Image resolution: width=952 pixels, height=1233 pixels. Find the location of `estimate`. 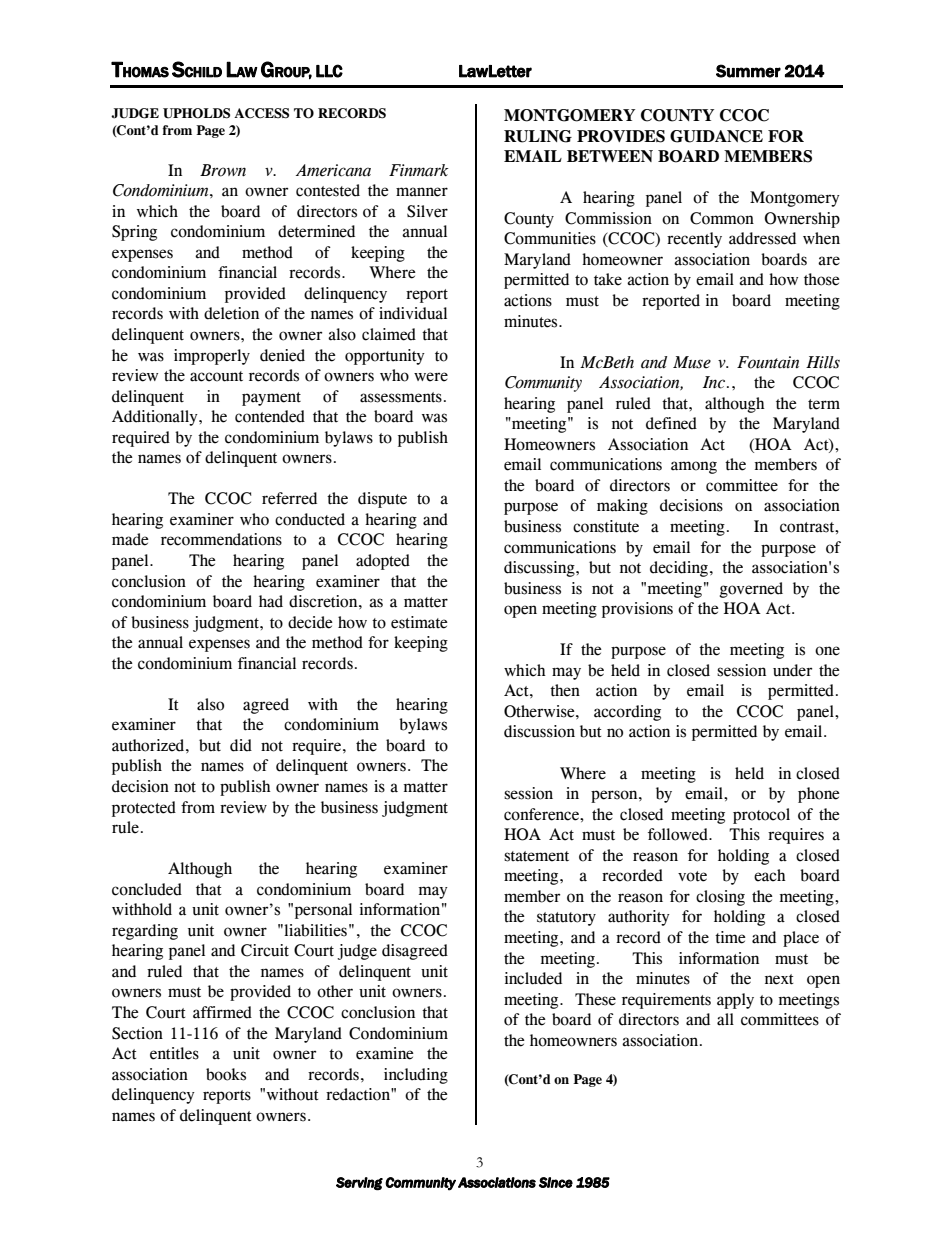

estimate is located at coordinates (419, 622).
